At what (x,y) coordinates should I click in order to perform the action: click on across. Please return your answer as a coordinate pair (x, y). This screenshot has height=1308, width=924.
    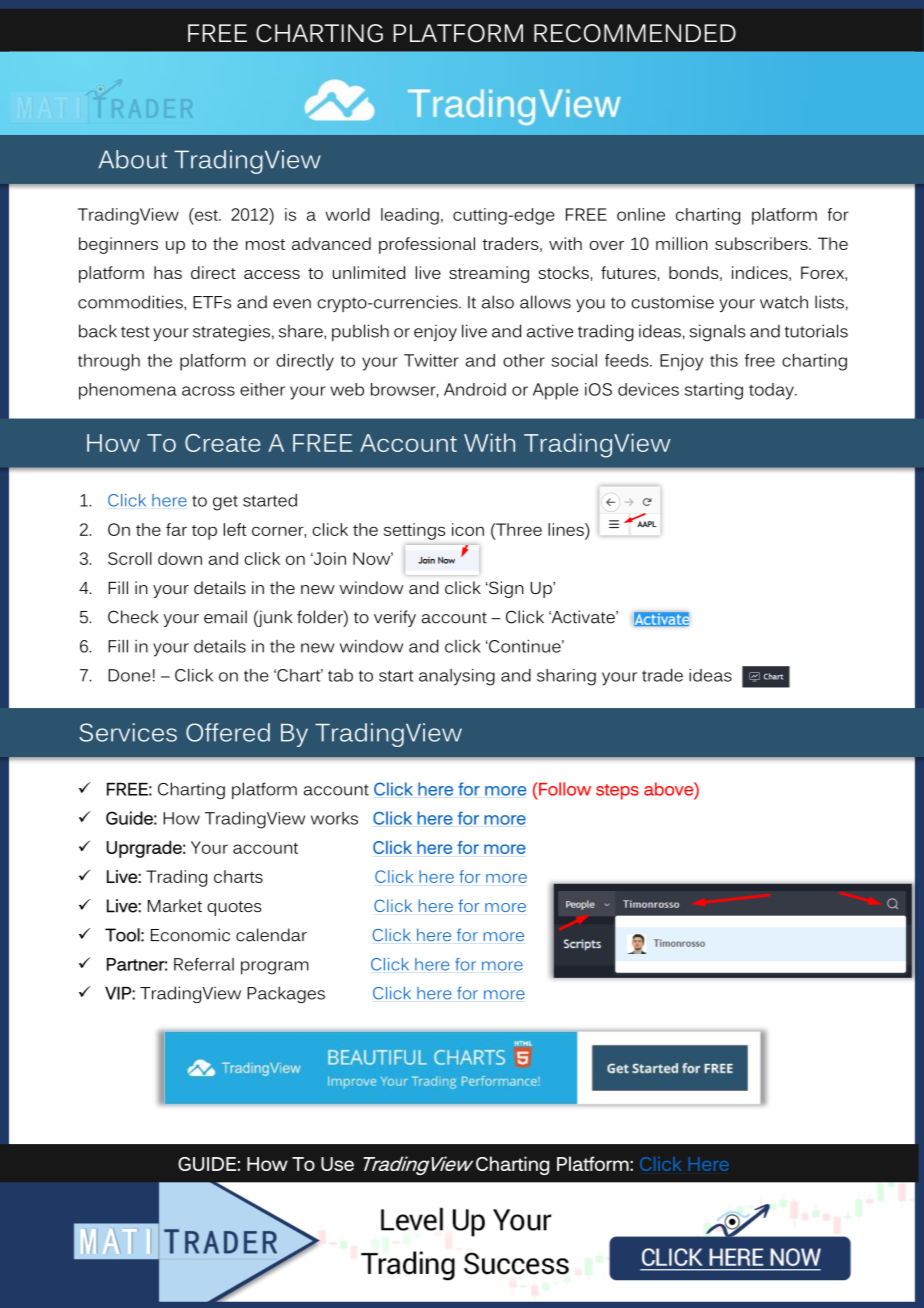
    Looking at the image, I should click on (208, 391).
